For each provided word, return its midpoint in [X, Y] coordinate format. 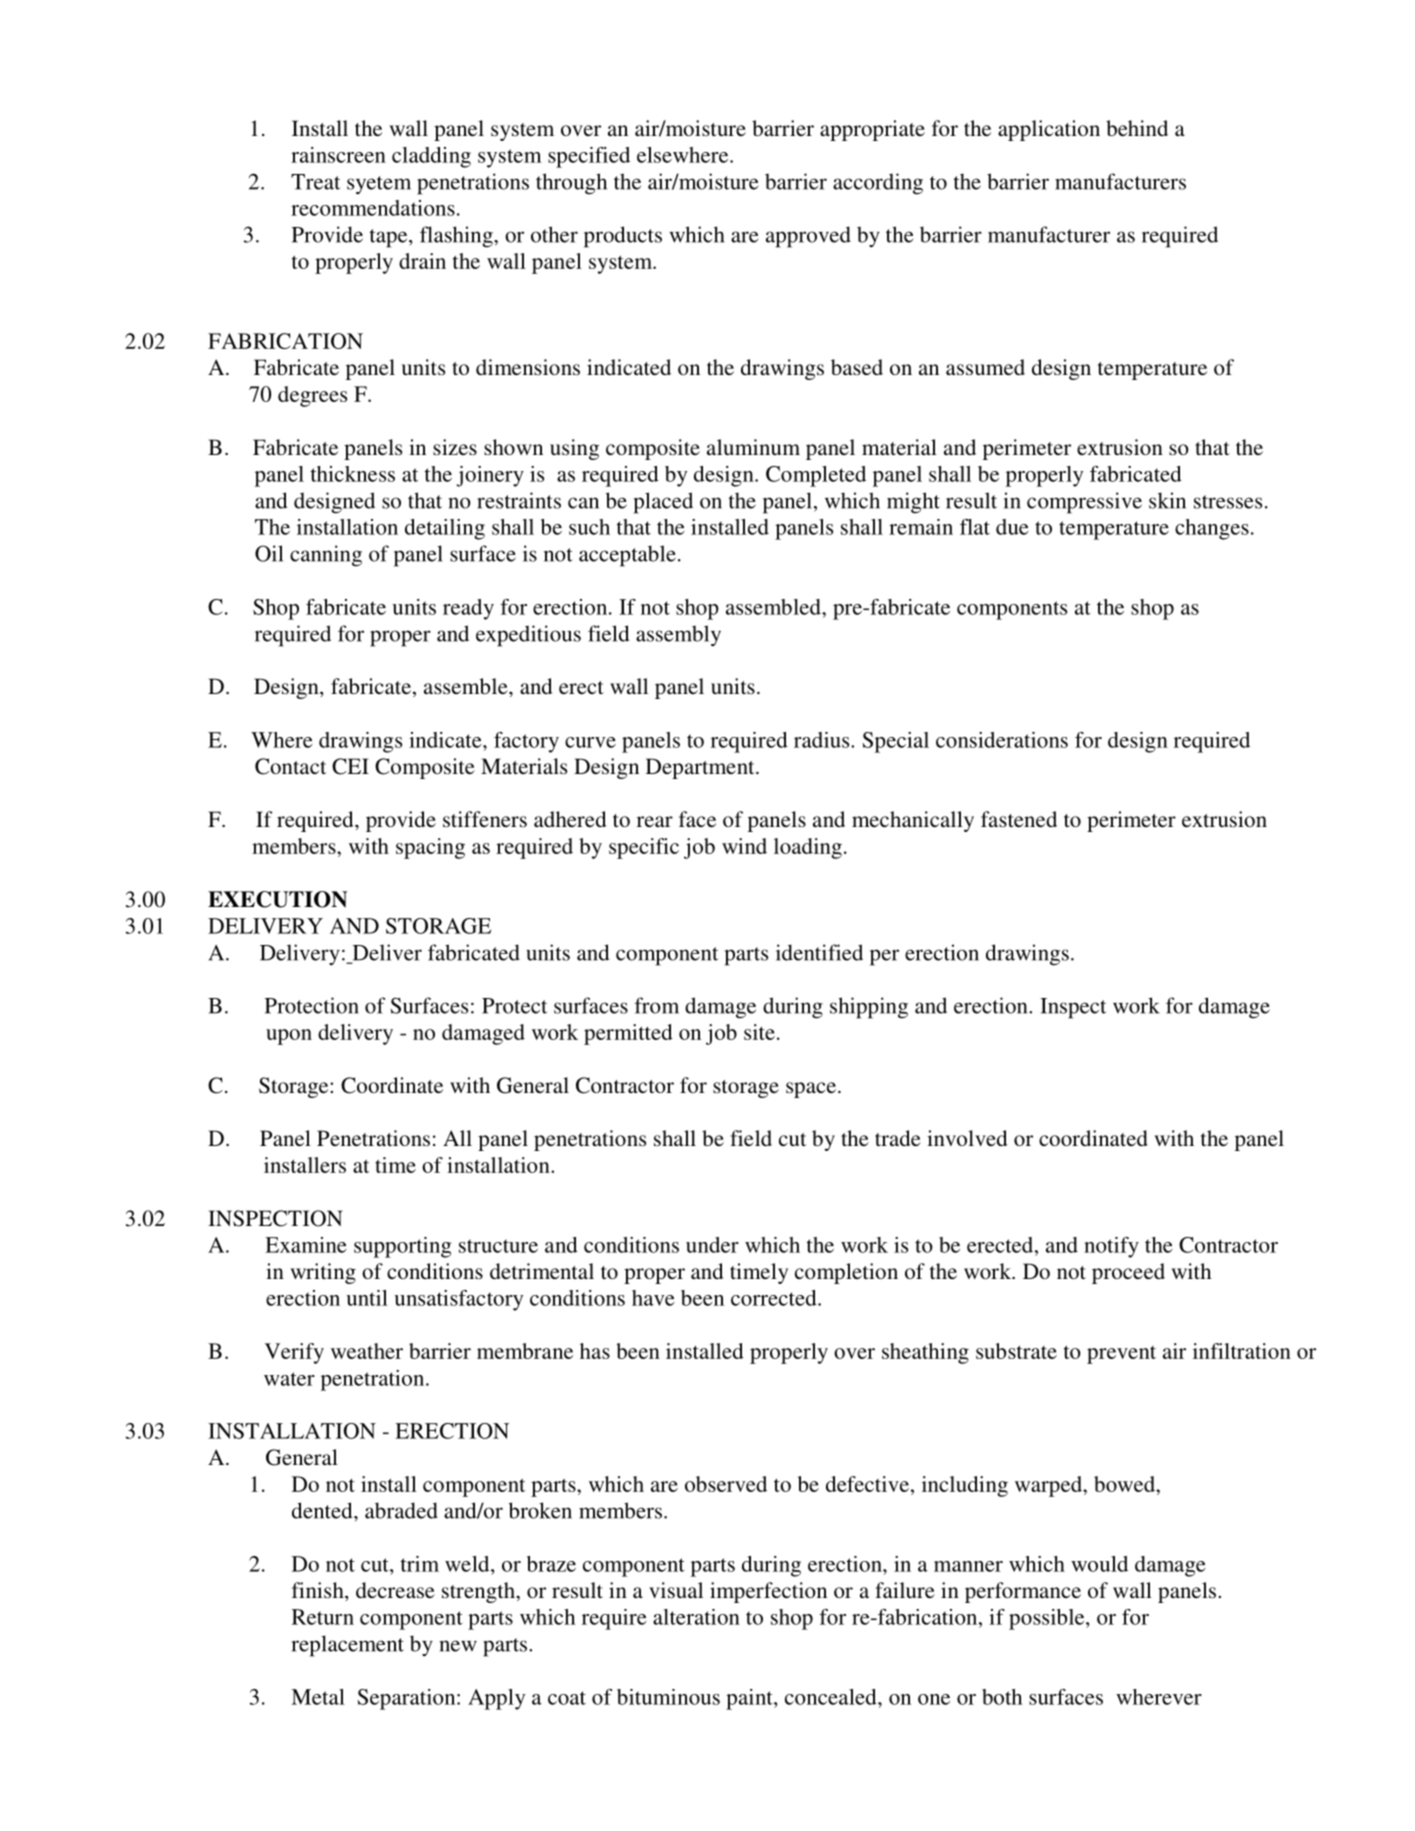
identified [819, 952]
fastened [1019, 819]
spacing [430, 848]
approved [808, 237]
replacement [348, 1646]
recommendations [373, 208]
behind [1137, 128]
